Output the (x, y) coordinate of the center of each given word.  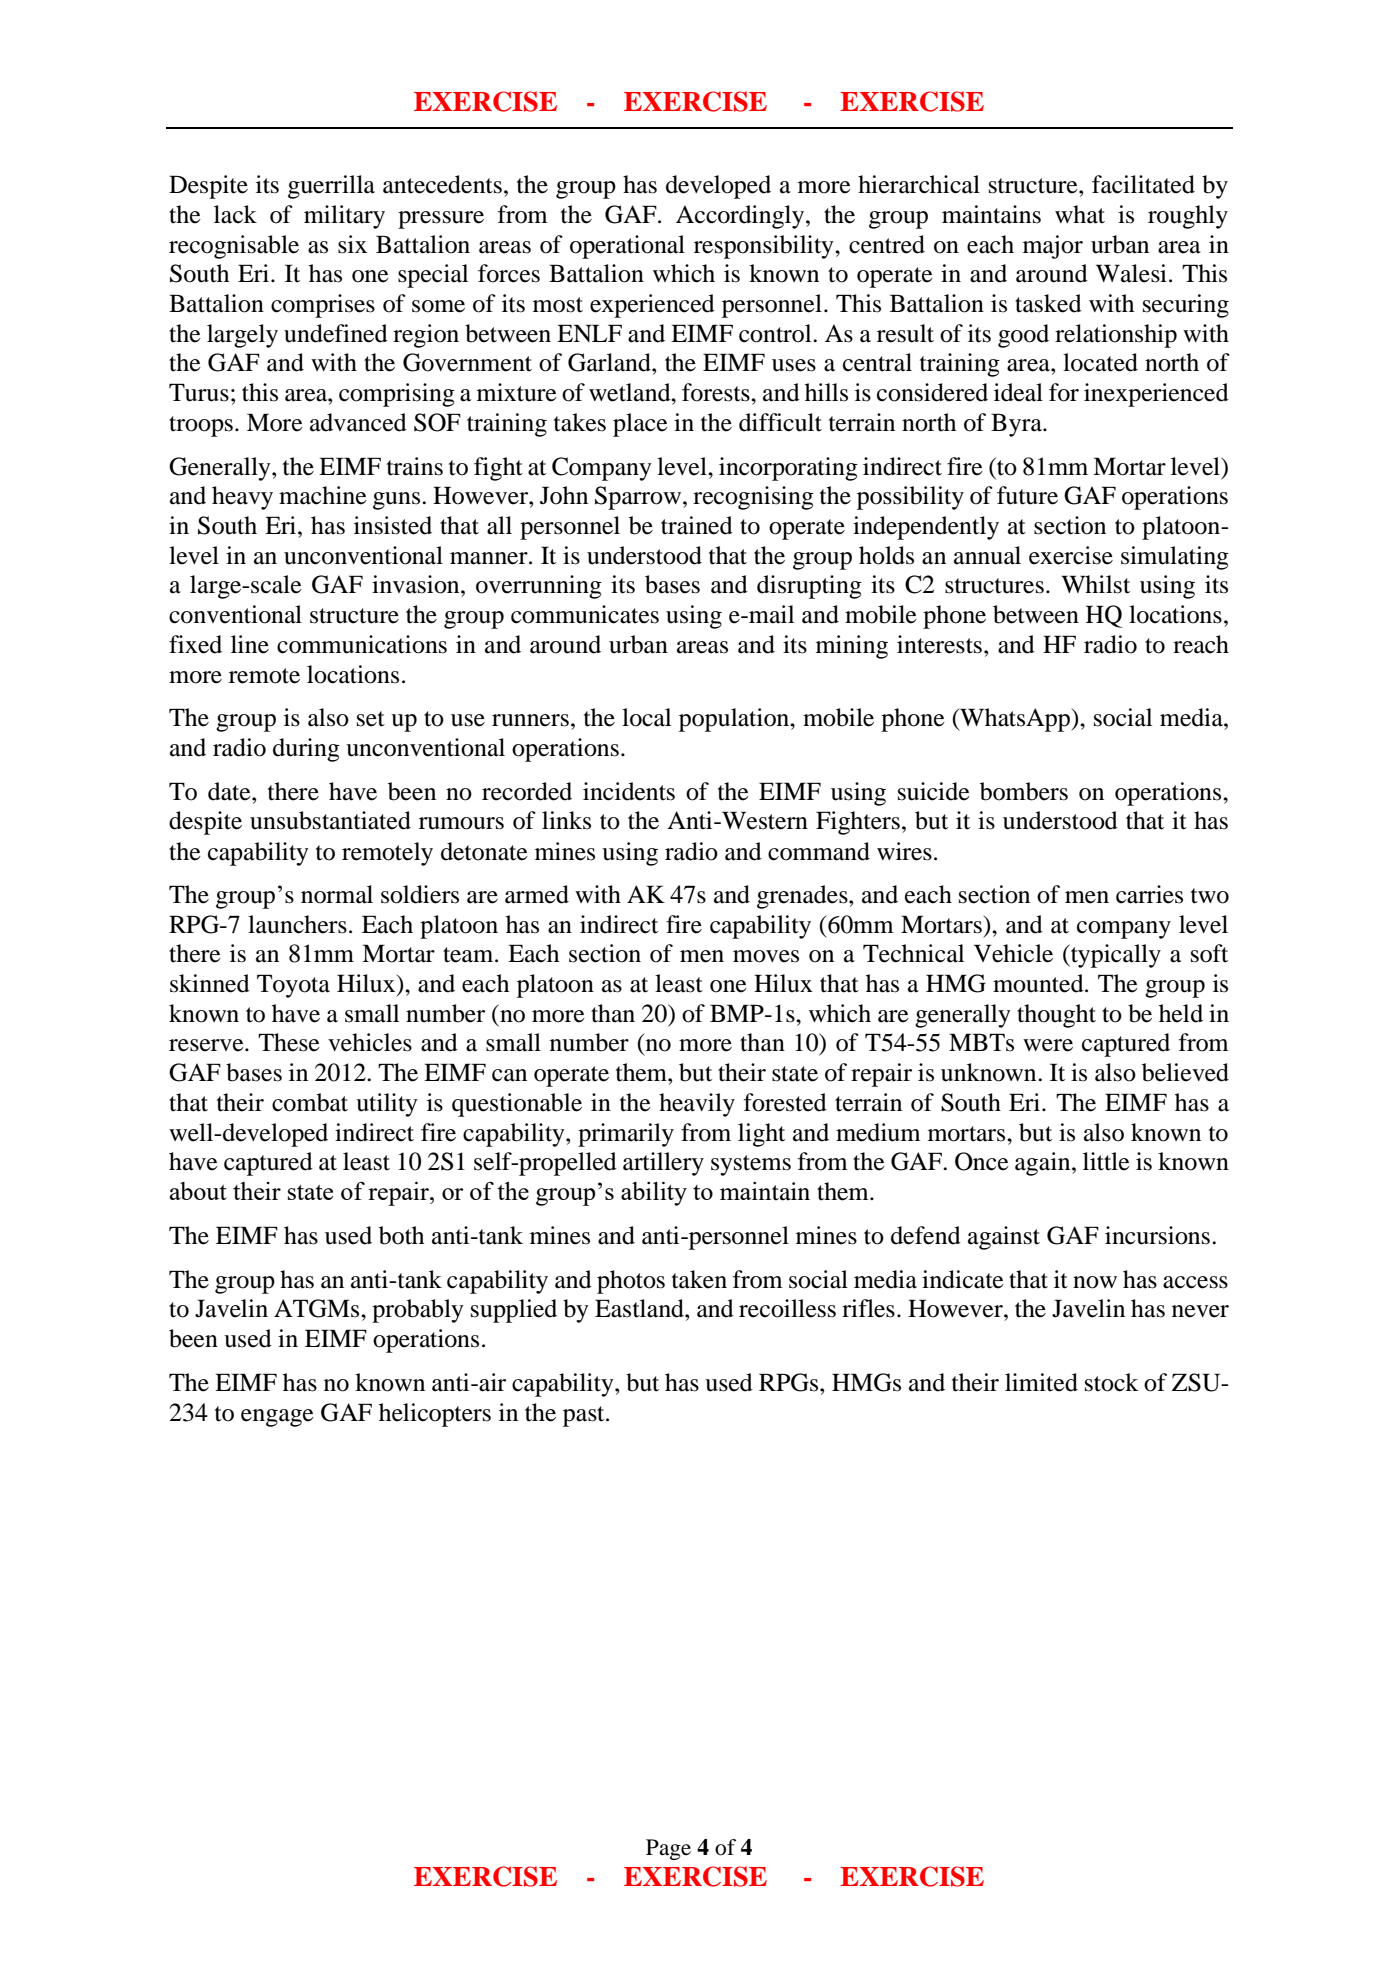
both (401, 1235)
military (344, 217)
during (306, 750)
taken (699, 1279)
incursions (1157, 1235)
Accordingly (741, 217)
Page (668, 1849)
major (1053, 247)
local (646, 717)
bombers (1024, 791)
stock (1112, 1382)
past (585, 1416)
